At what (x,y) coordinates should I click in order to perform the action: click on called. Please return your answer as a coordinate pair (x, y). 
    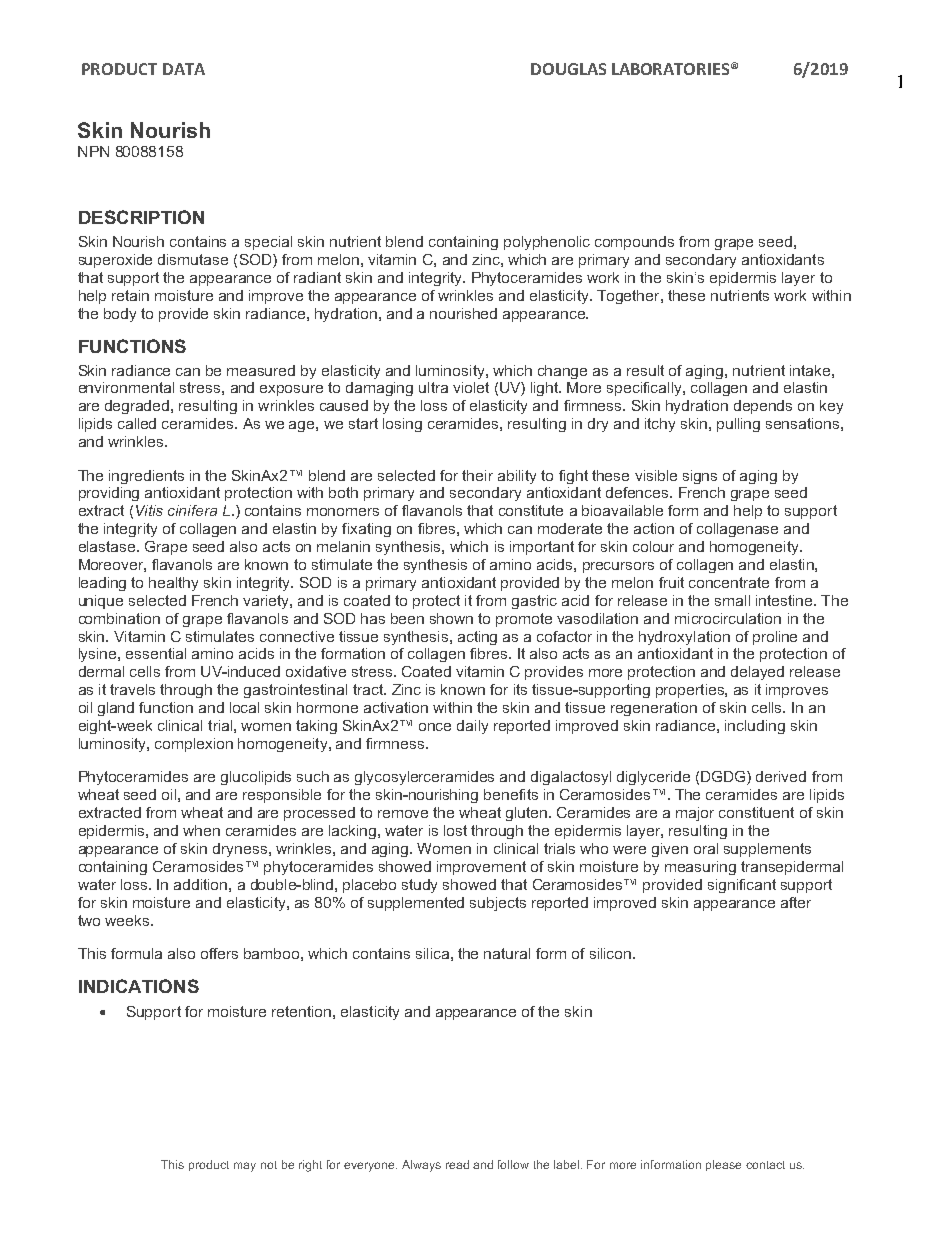
    Looking at the image, I should click on (137, 423).
